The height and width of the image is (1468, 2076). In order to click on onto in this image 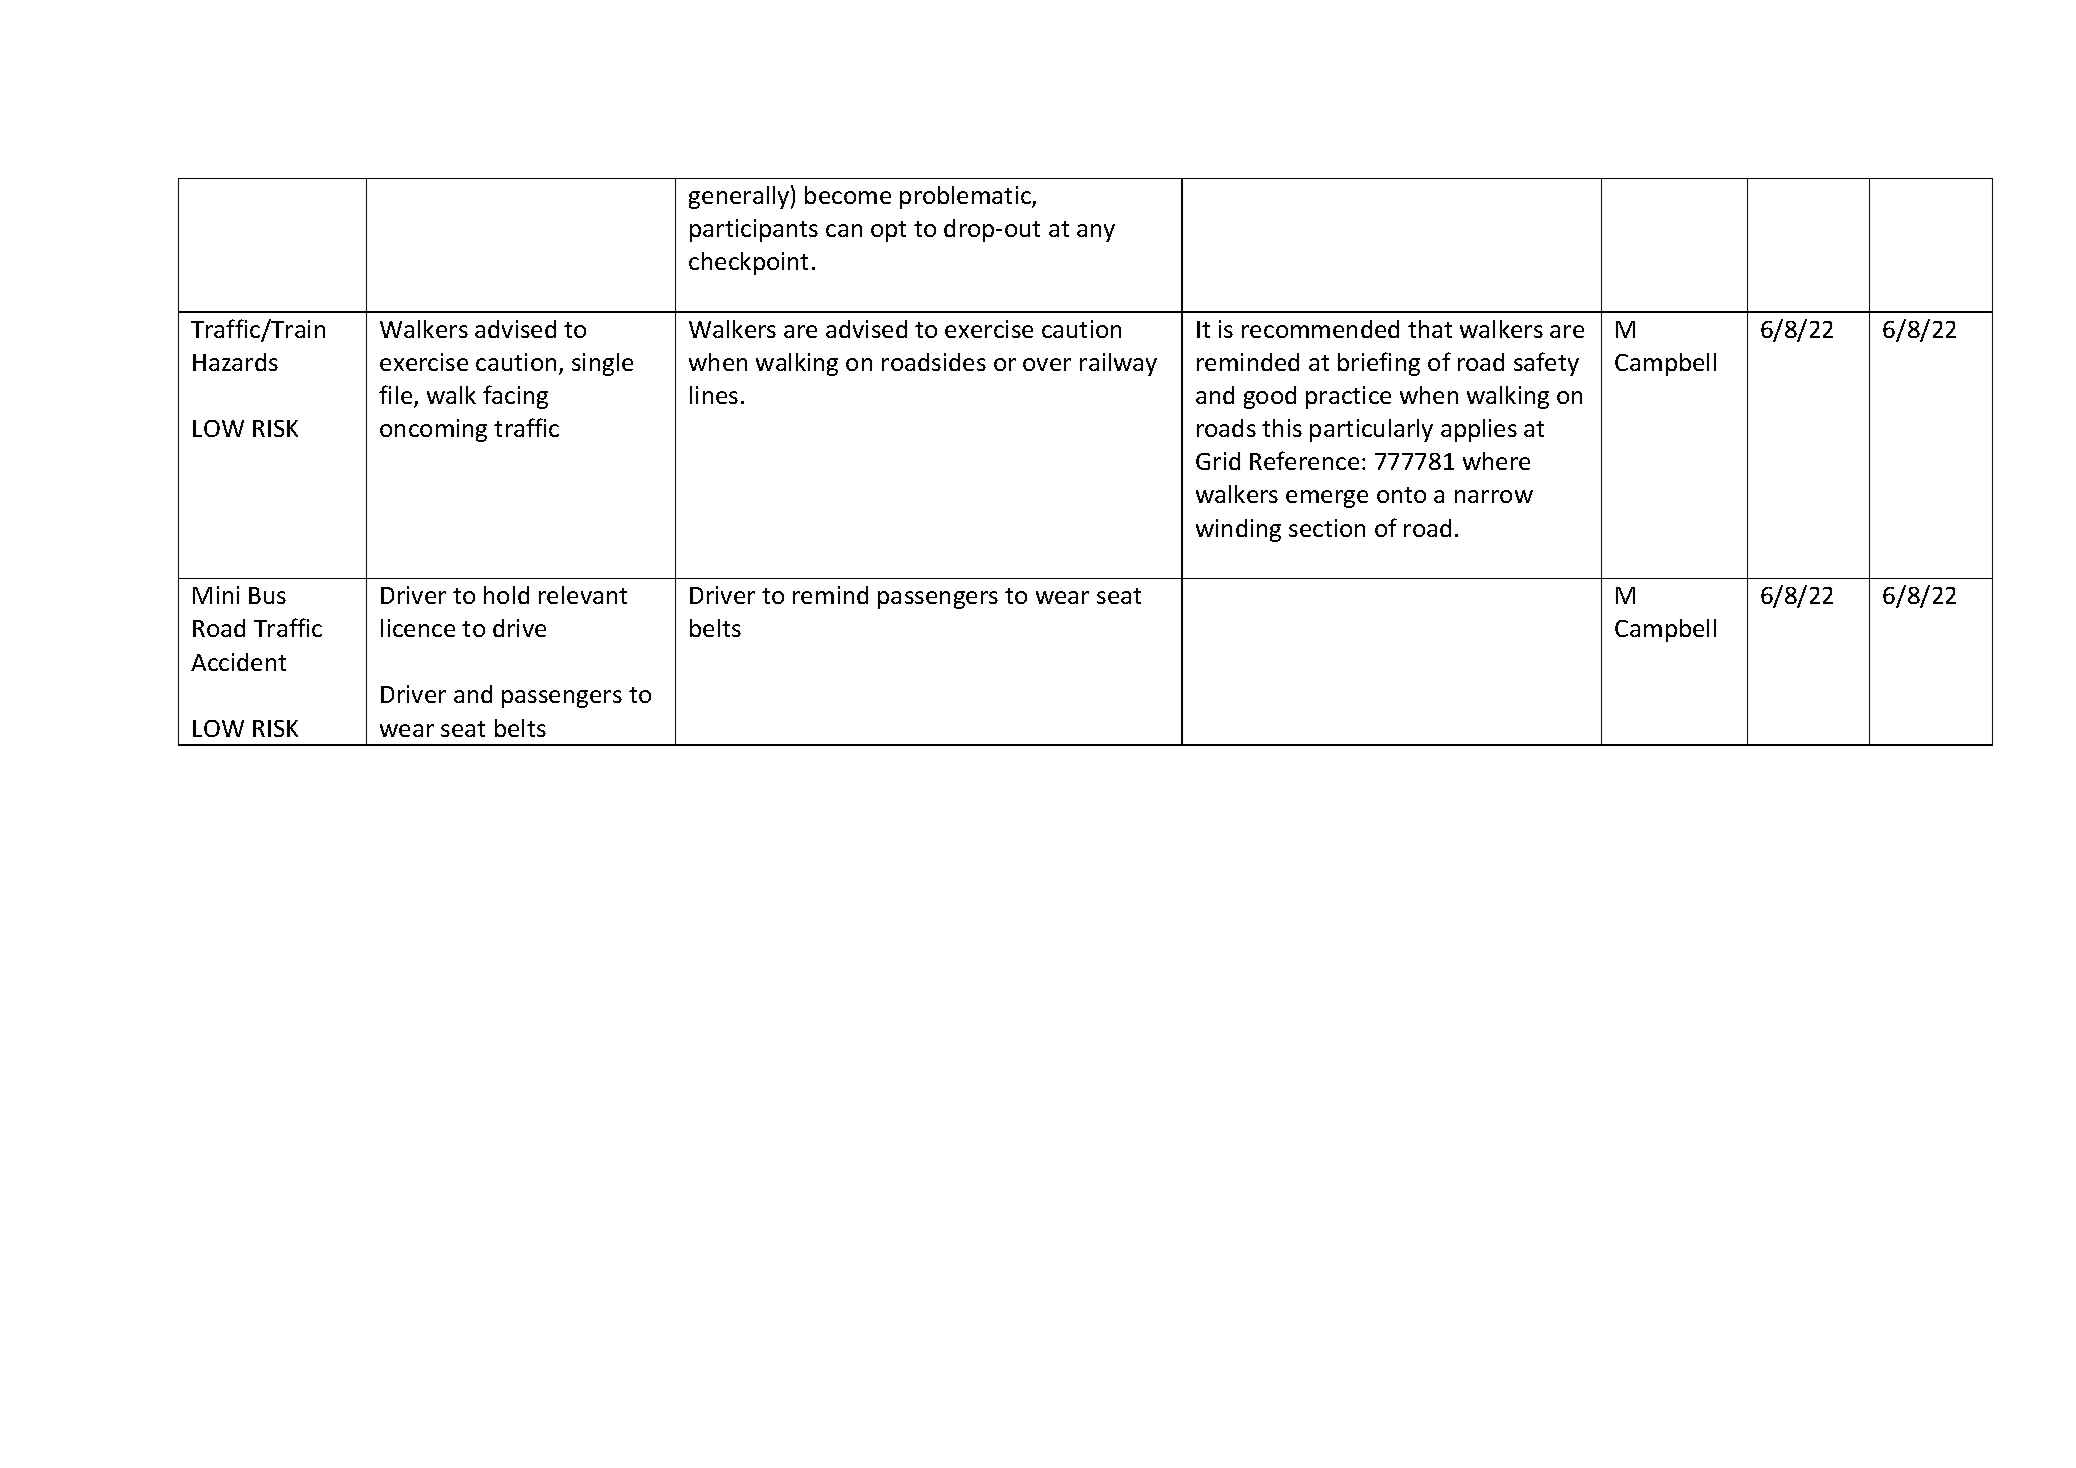, I will do `click(1401, 495)`.
